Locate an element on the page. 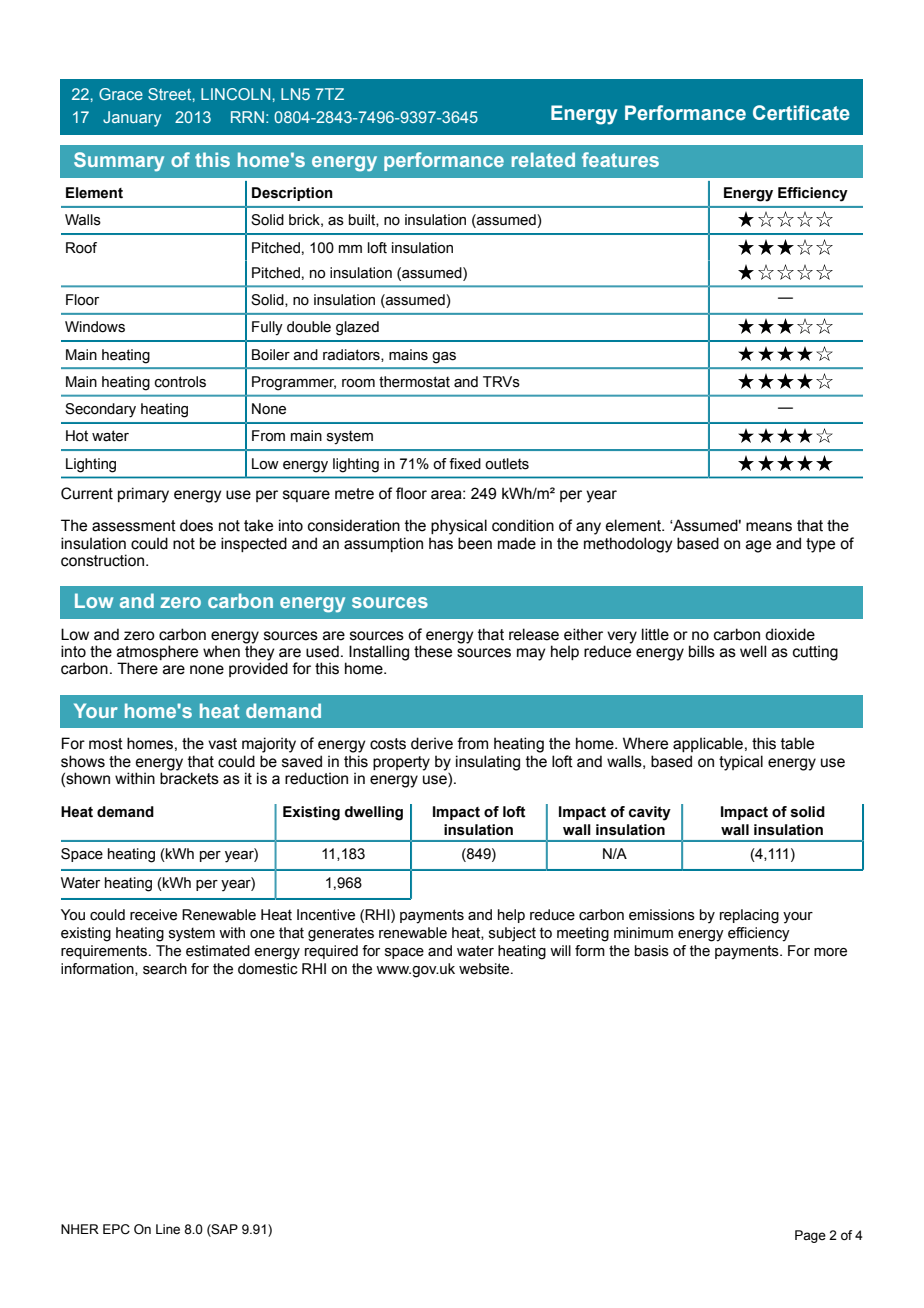 The height and width of the document is (1308, 924). January is located at coordinates (132, 119).
